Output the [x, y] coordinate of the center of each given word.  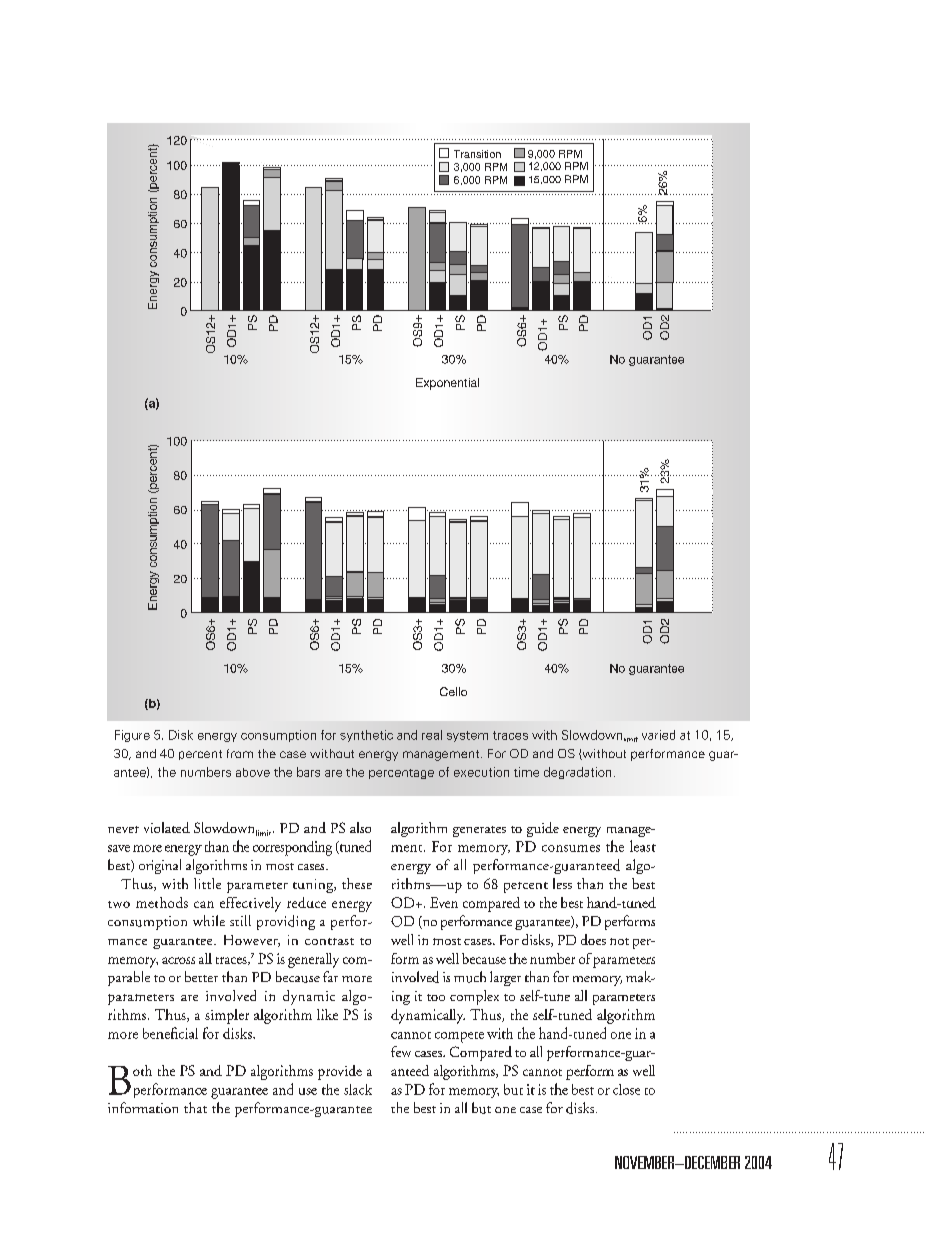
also [360, 827]
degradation [577, 773]
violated [167, 827]
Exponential [447, 384]
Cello [453, 691]
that [195, 1107]
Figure [132, 736]
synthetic [366, 736]
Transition [477, 154]
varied [658, 735]
